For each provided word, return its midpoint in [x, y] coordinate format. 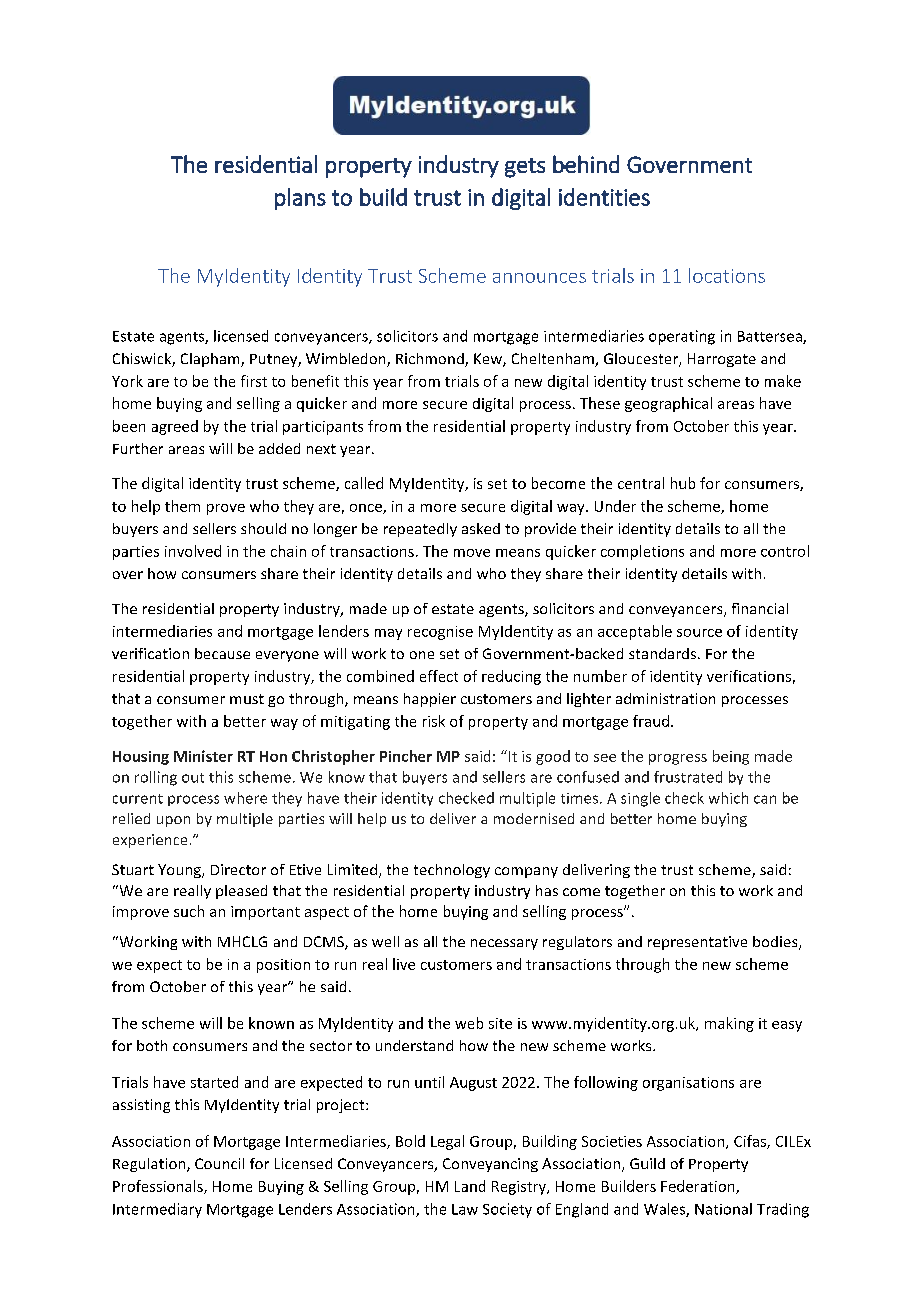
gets [525, 168]
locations [727, 275]
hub [683, 483]
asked [481, 528]
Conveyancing [490, 1165]
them [182, 506]
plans [300, 199]
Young [180, 871]
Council [219, 1163]
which [728, 798]
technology [452, 871]
